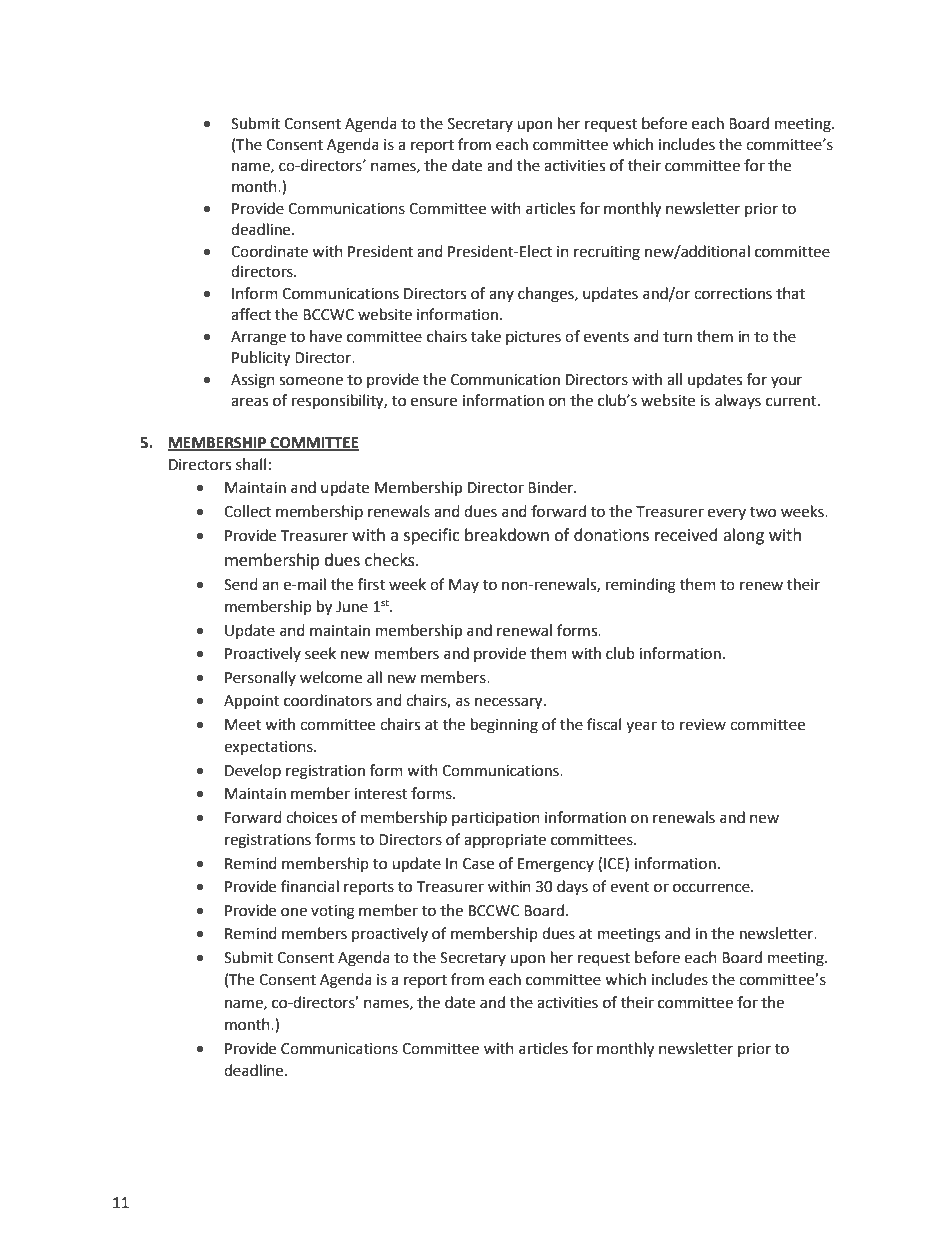 The width and height of the document is (952, 1233). I want to click on financial, so click(310, 886).
